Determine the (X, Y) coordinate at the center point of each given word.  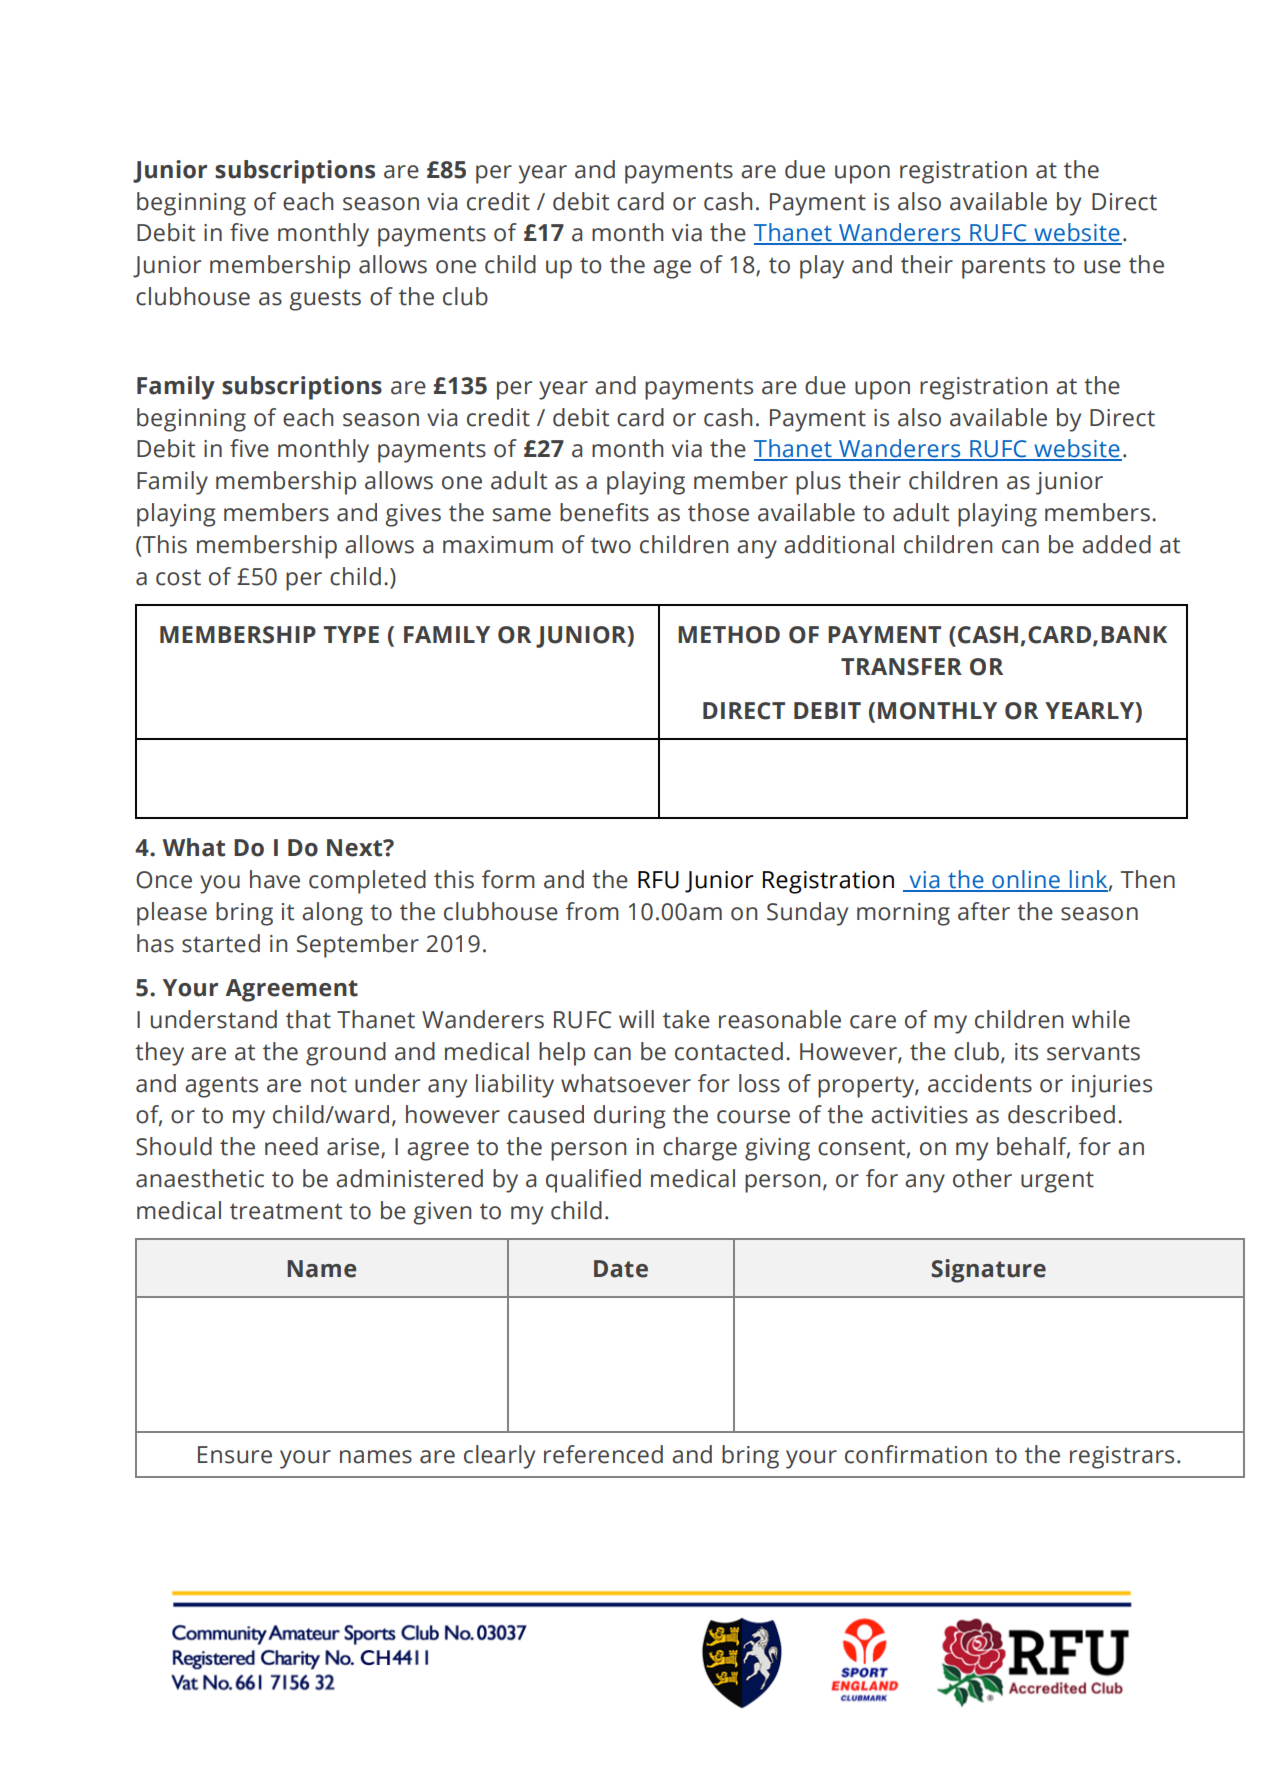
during (630, 1117)
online (1026, 880)
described (1061, 1114)
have (275, 879)
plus (818, 483)
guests (325, 300)
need (291, 1146)
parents (1003, 268)
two (611, 545)
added (1116, 544)
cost (178, 577)
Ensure (235, 1455)
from (592, 911)
